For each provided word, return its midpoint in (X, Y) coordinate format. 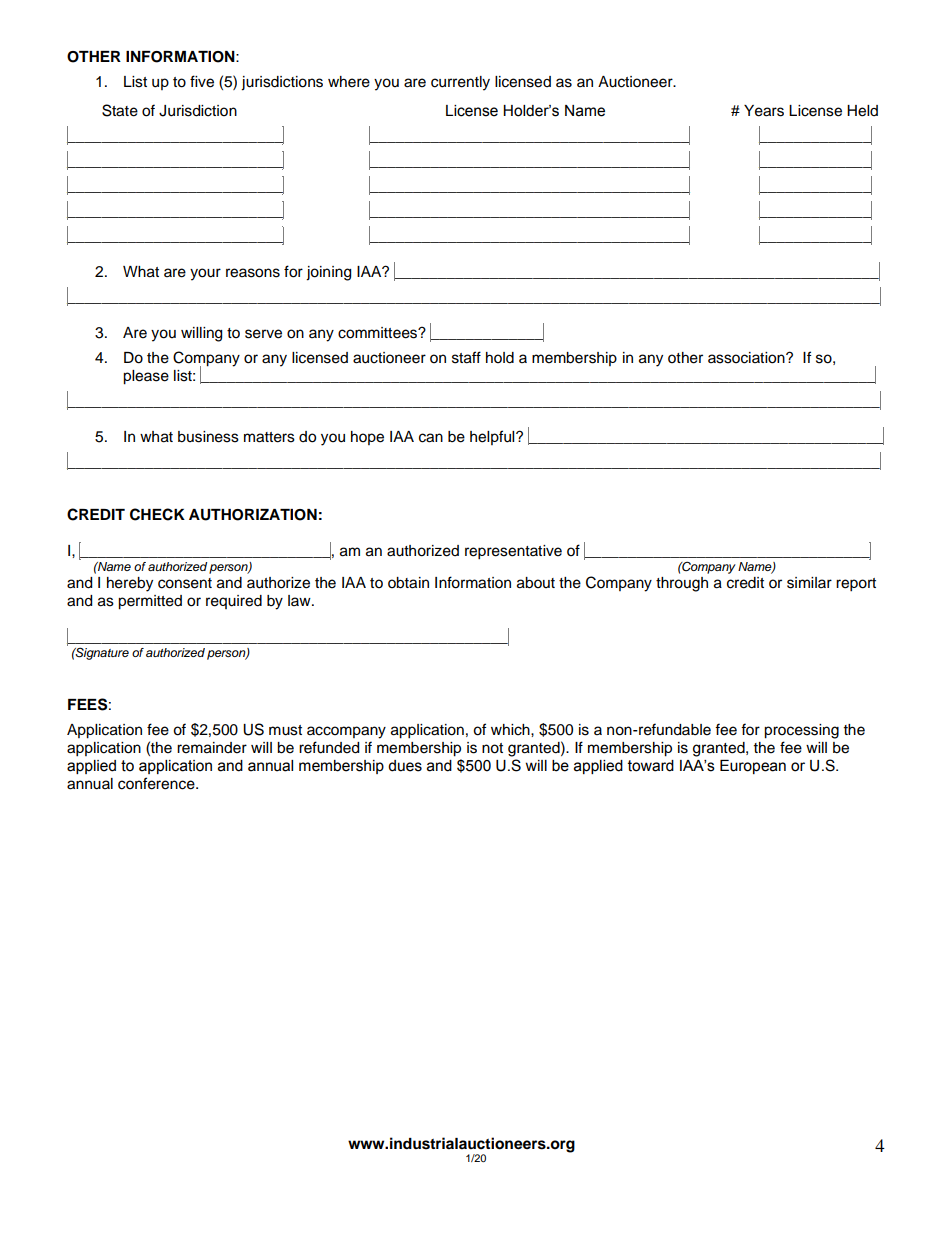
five (202, 81)
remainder (212, 748)
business (208, 437)
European (753, 767)
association (747, 358)
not (492, 748)
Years (764, 111)
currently (460, 83)
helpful (493, 437)
